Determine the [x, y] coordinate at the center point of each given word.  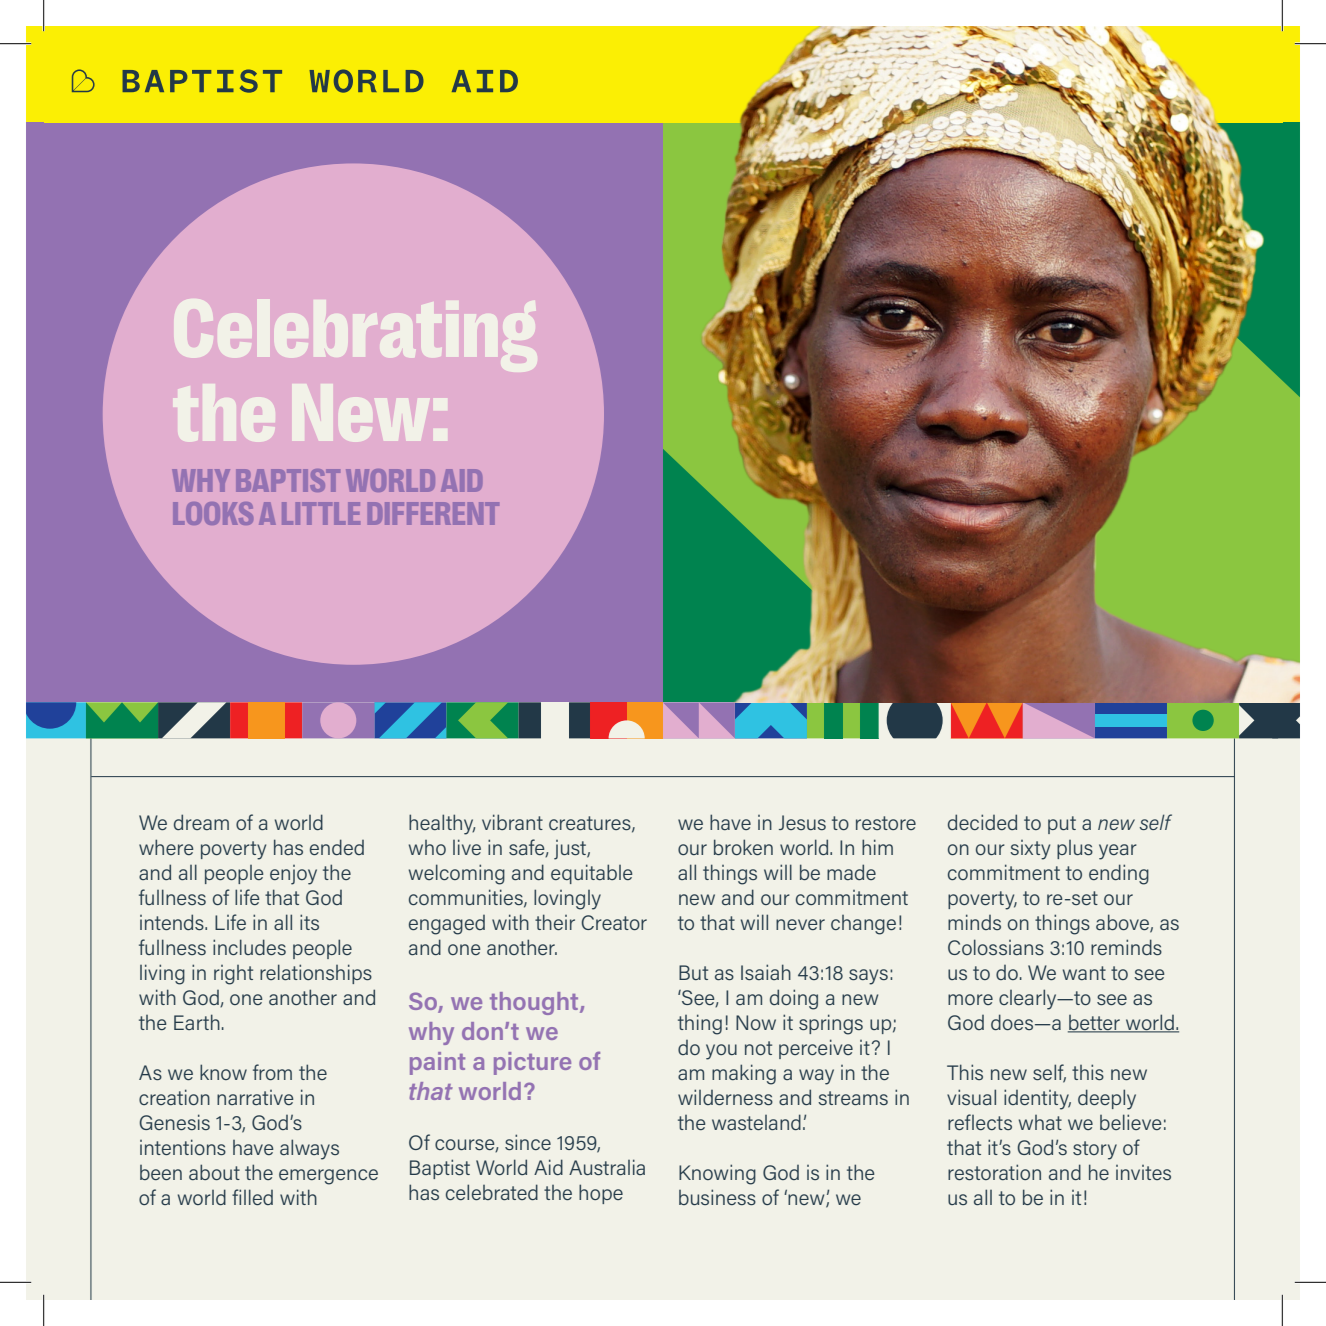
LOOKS [213, 513]
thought [535, 1003]
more [970, 999]
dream [201, 822]
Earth [197, 1022]
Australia [607, 1167]
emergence [328, 1177]
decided [982, 822]
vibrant [512, 822]
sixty [1030, 850]
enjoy [293, 875]
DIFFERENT [433, 513]
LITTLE [321, 513]
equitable [591, 874]
